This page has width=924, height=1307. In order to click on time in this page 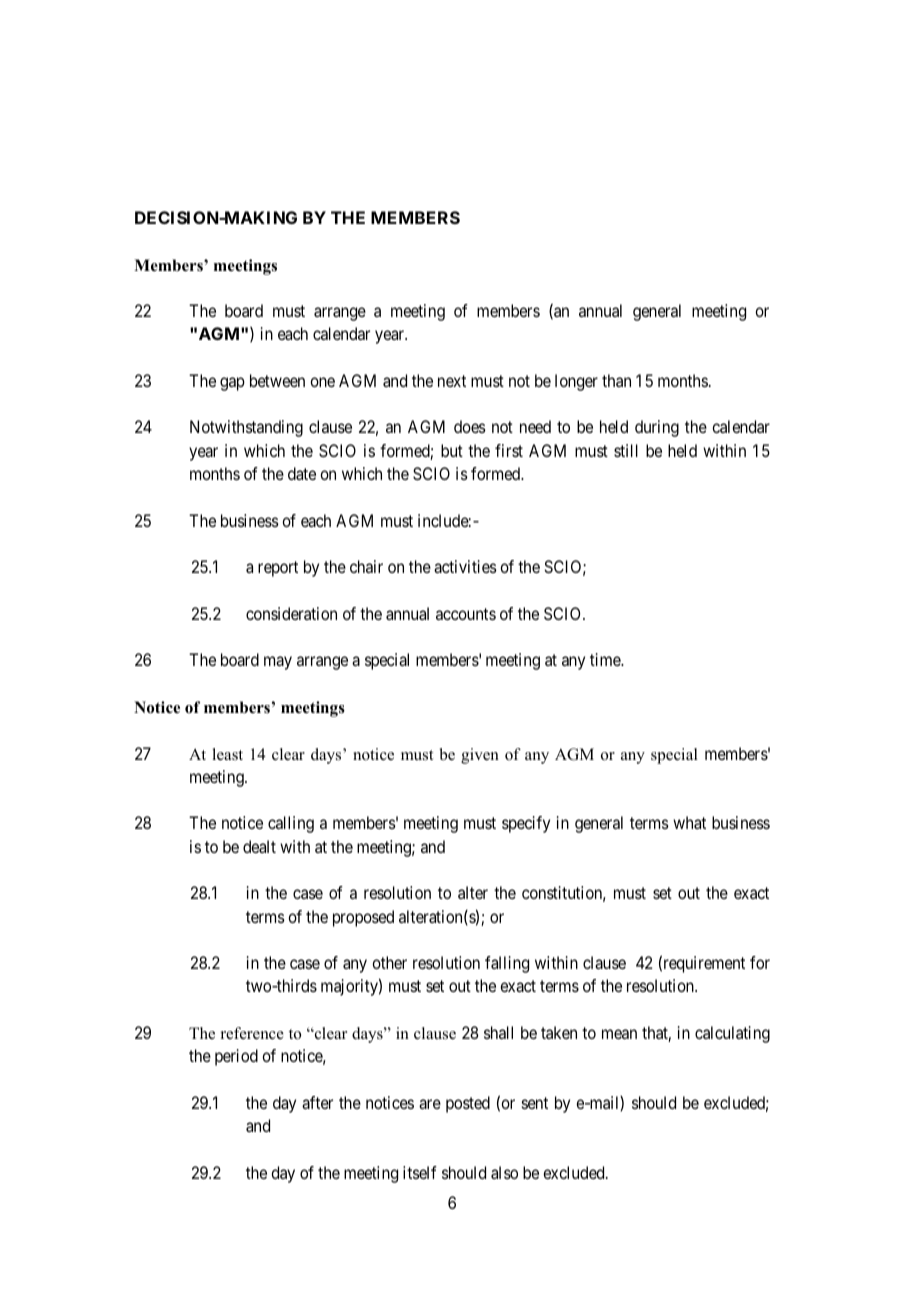, I will do `click(606, 659)`.
